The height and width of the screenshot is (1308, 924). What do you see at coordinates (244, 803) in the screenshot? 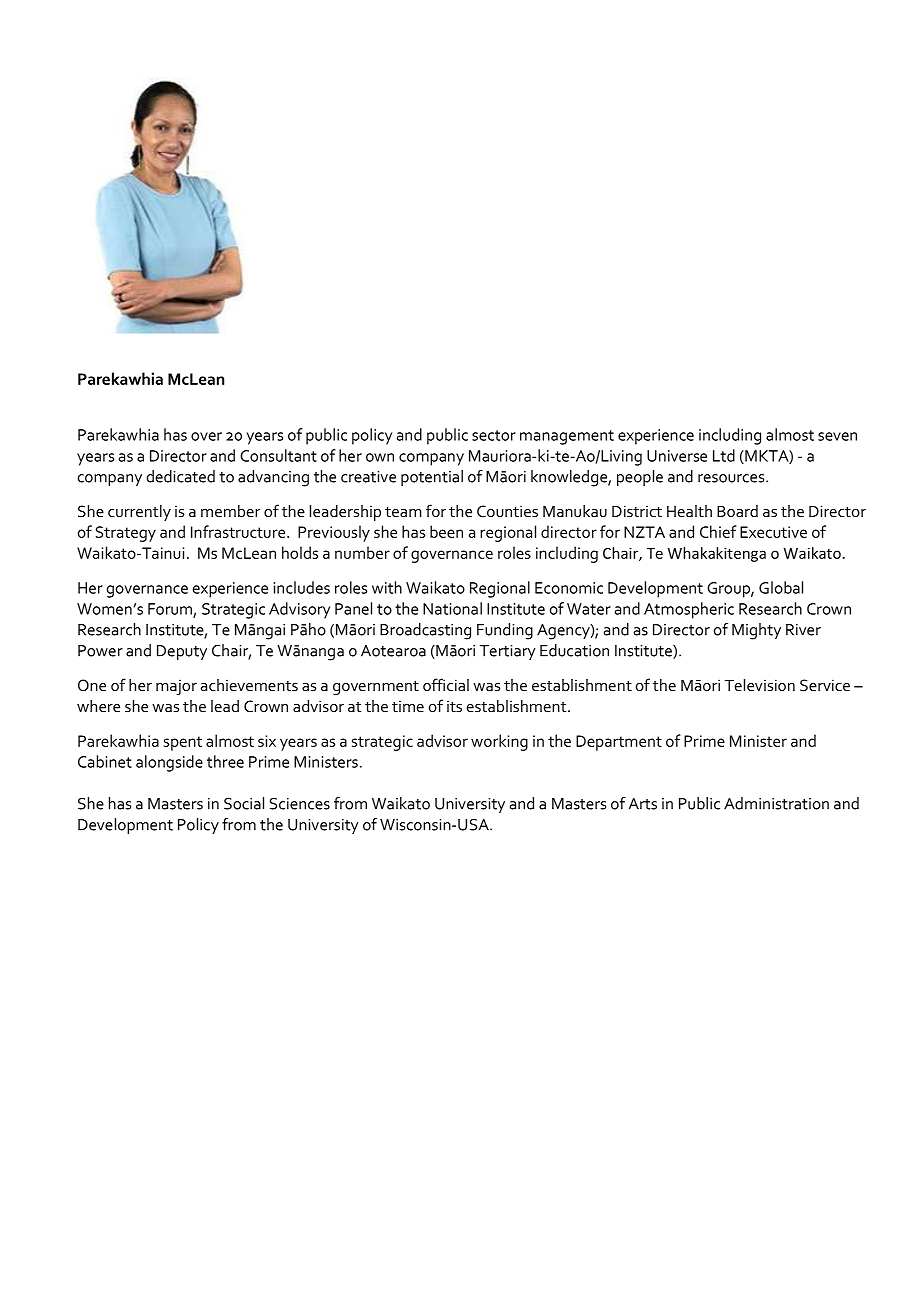
I see `Social` at bounding box center [244, 803].
